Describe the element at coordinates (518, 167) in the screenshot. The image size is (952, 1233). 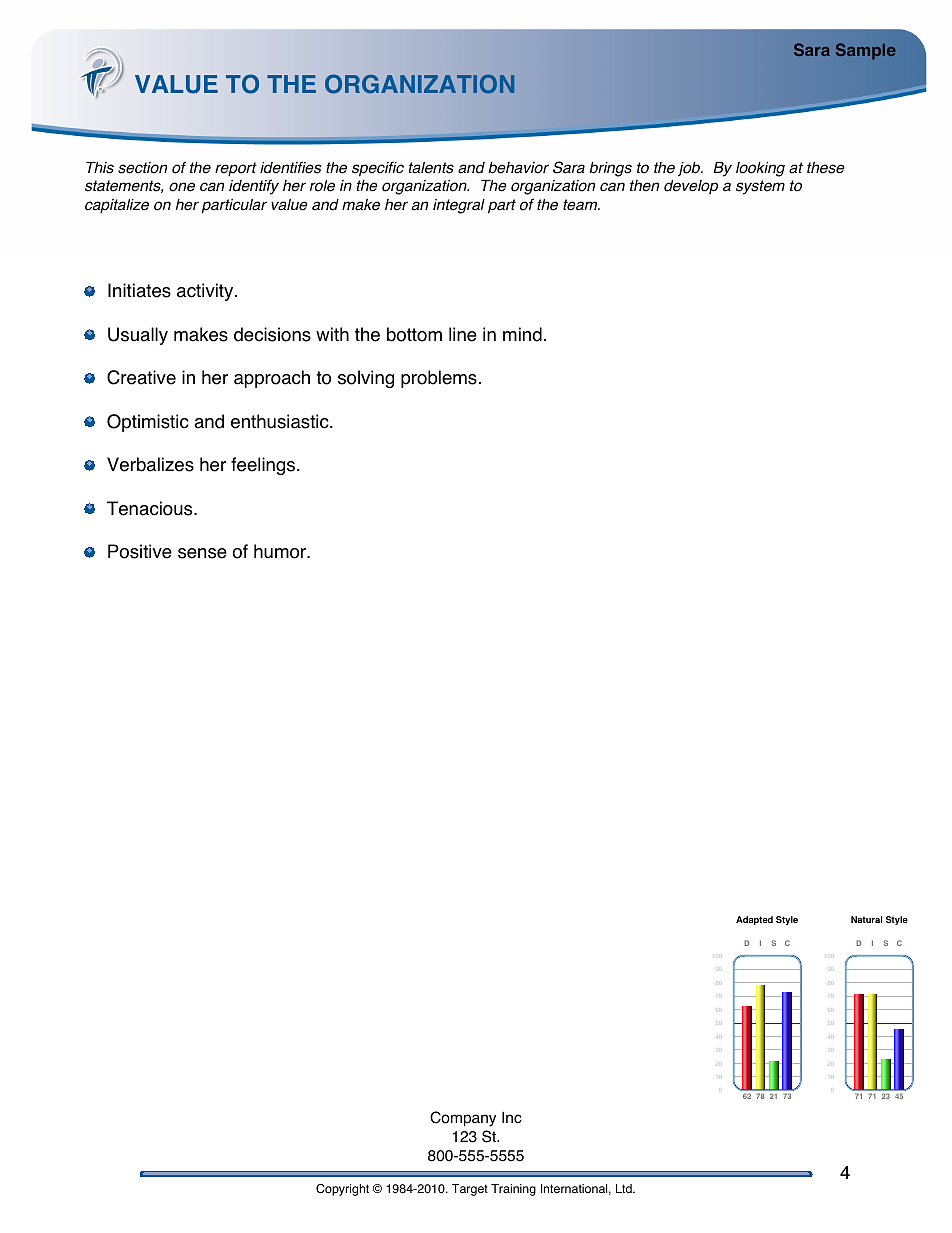
I see `behavior` at that location.
